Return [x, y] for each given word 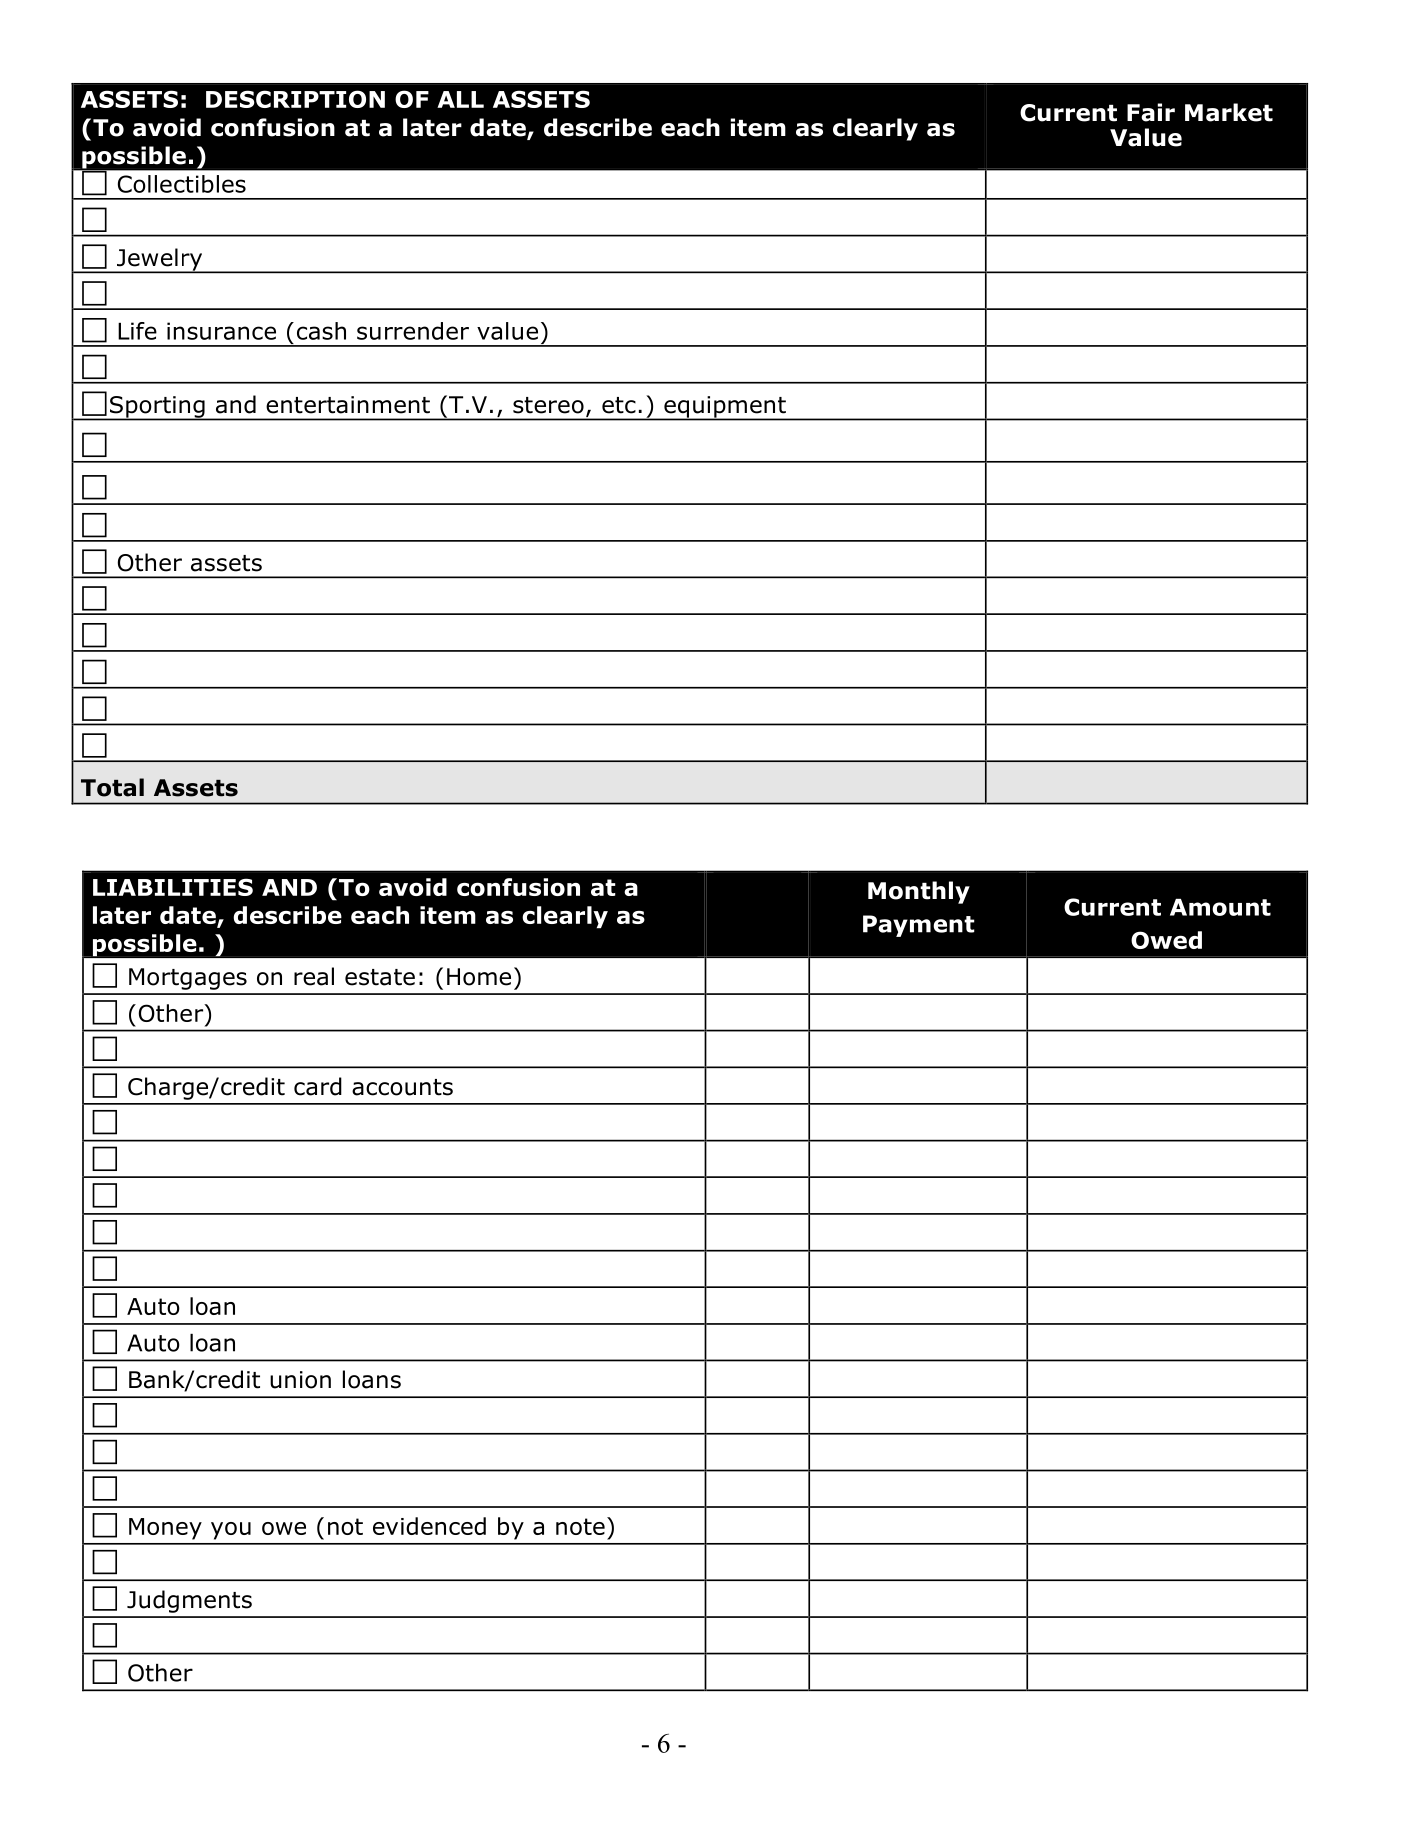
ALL [460, 99]
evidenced [429, 1526]
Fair [1151, 112]
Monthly [919, 892]
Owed [1166, 940]
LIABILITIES [173, 887]
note [580, 1526]
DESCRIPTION [295, 99]
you [231, 1531]
